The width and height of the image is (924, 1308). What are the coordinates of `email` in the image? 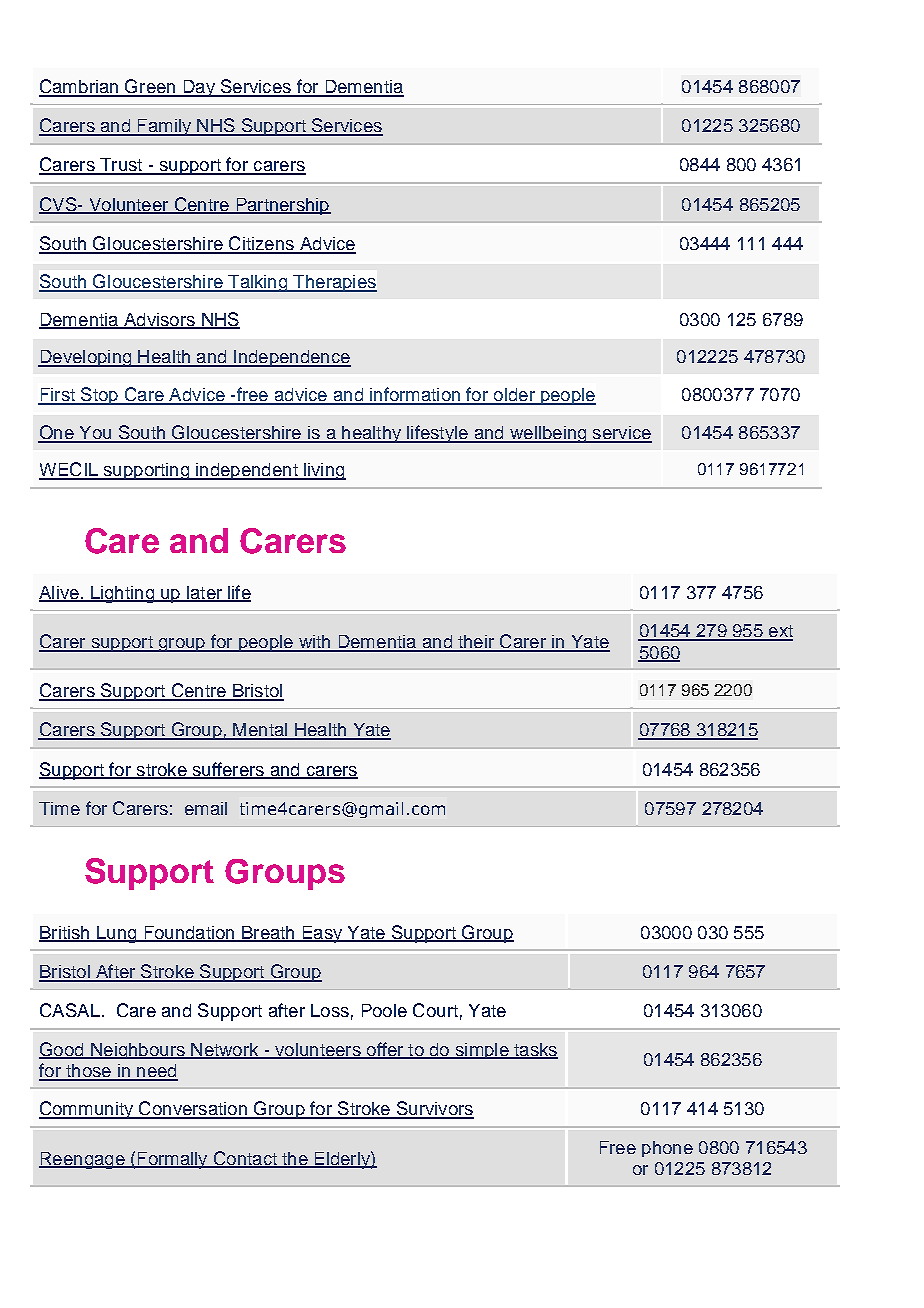 It's located at (206, 808).
